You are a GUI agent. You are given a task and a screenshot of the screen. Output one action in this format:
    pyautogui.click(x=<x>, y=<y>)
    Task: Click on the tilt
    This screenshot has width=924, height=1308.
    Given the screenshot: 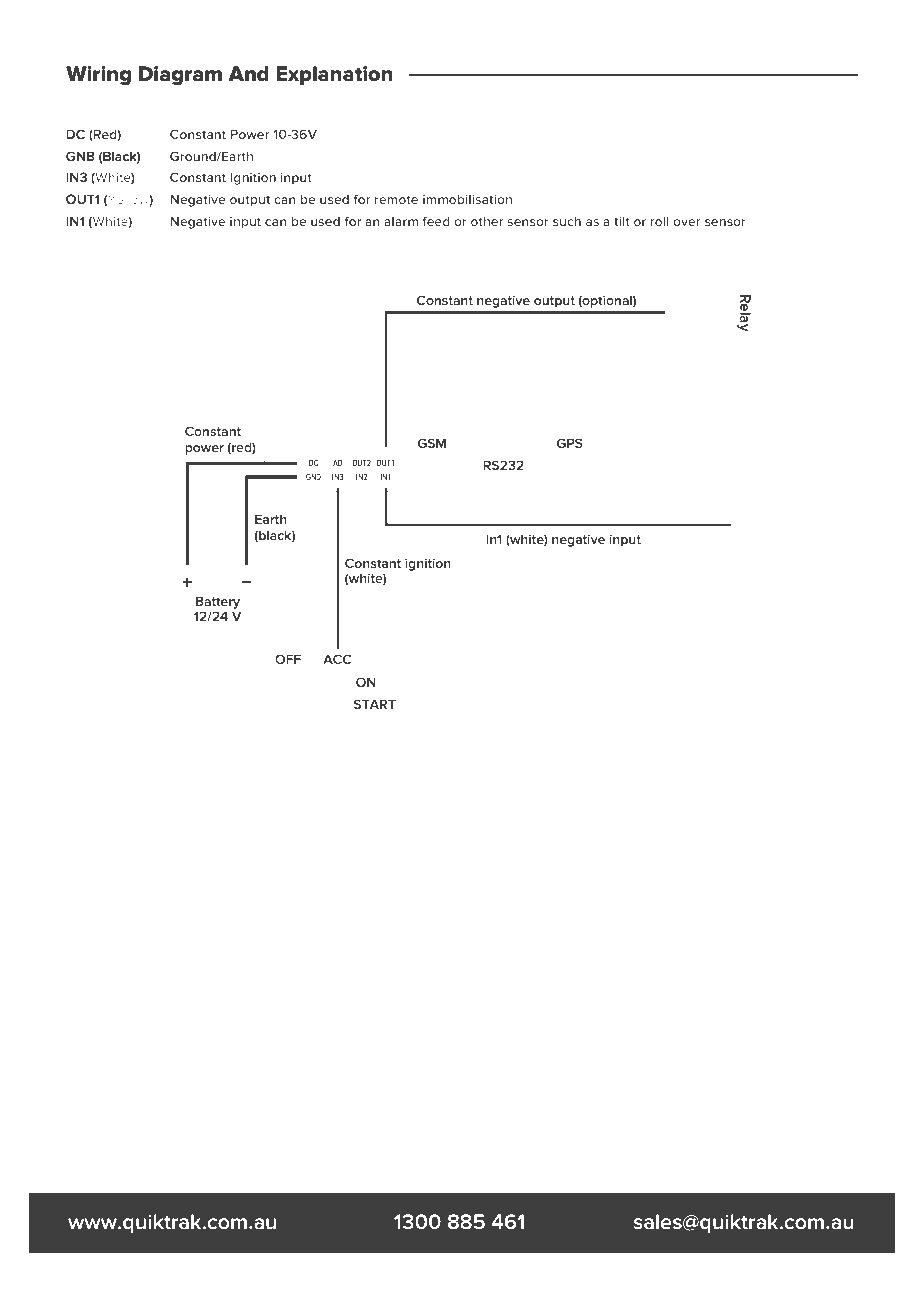 What is the action you would take?
    pyautogui.click(x=622, y=221)
